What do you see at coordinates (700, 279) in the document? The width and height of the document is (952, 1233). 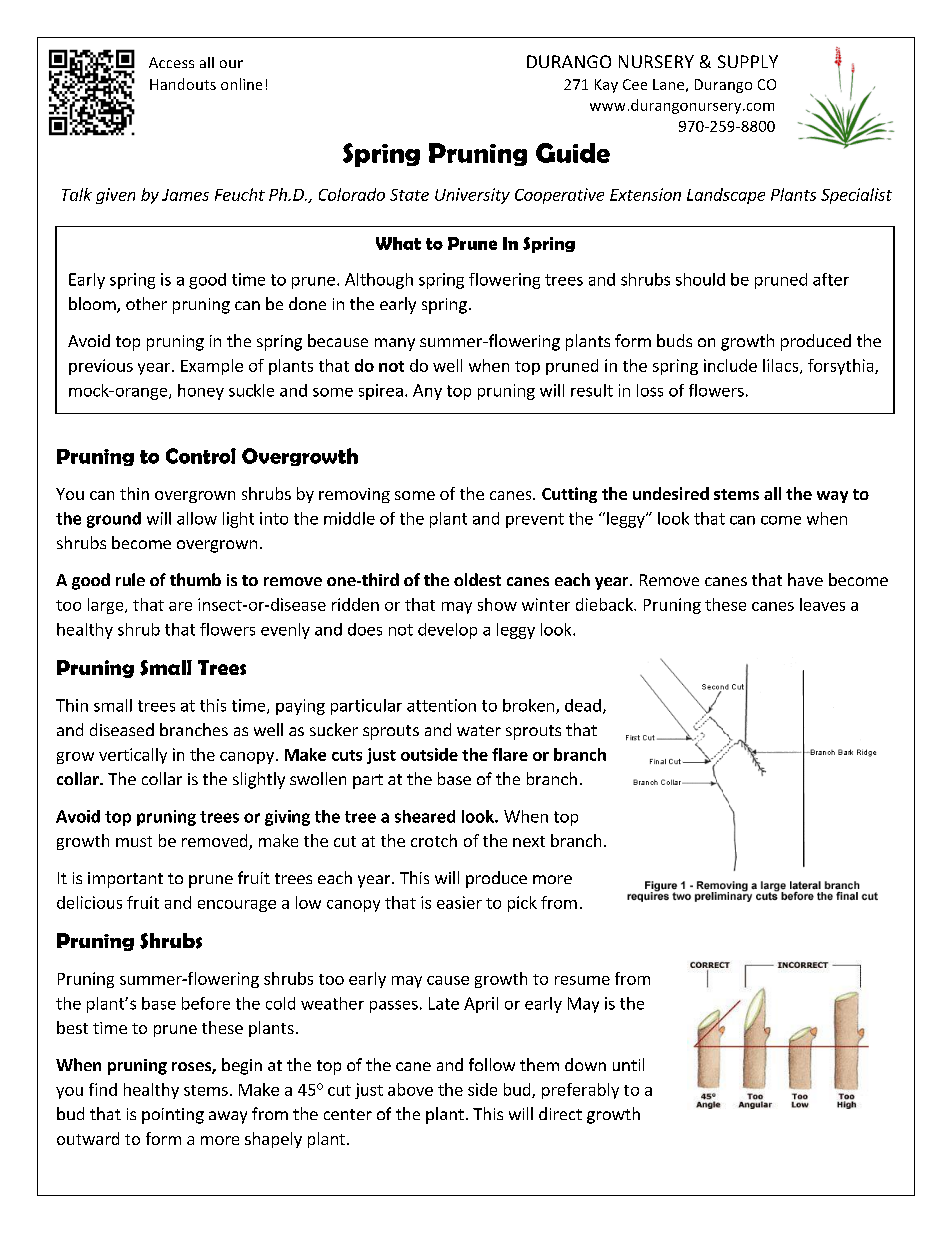 I see `should` at bounding box center [700, 279].
